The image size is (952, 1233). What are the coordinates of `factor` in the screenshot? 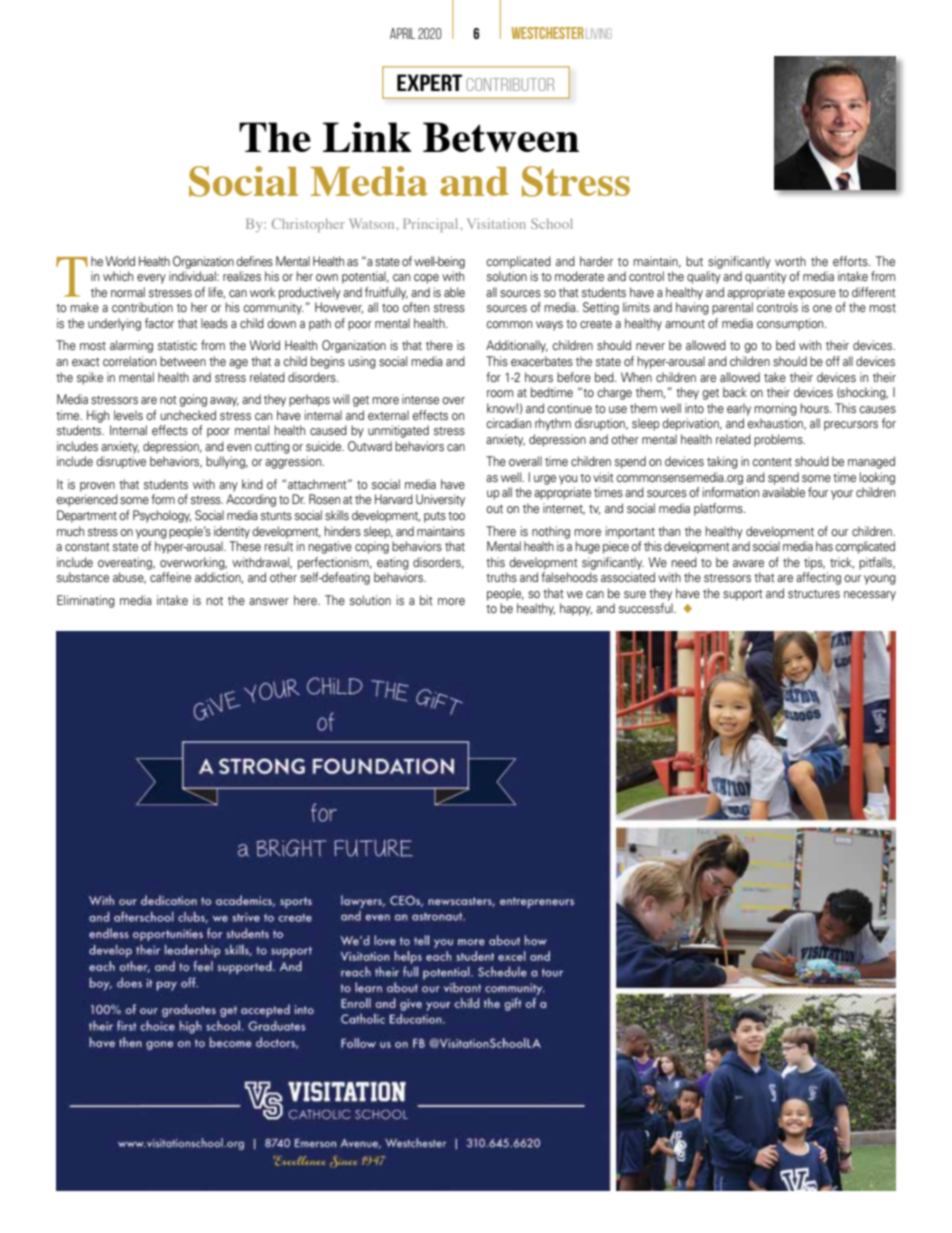 It's located at (159, 323).
